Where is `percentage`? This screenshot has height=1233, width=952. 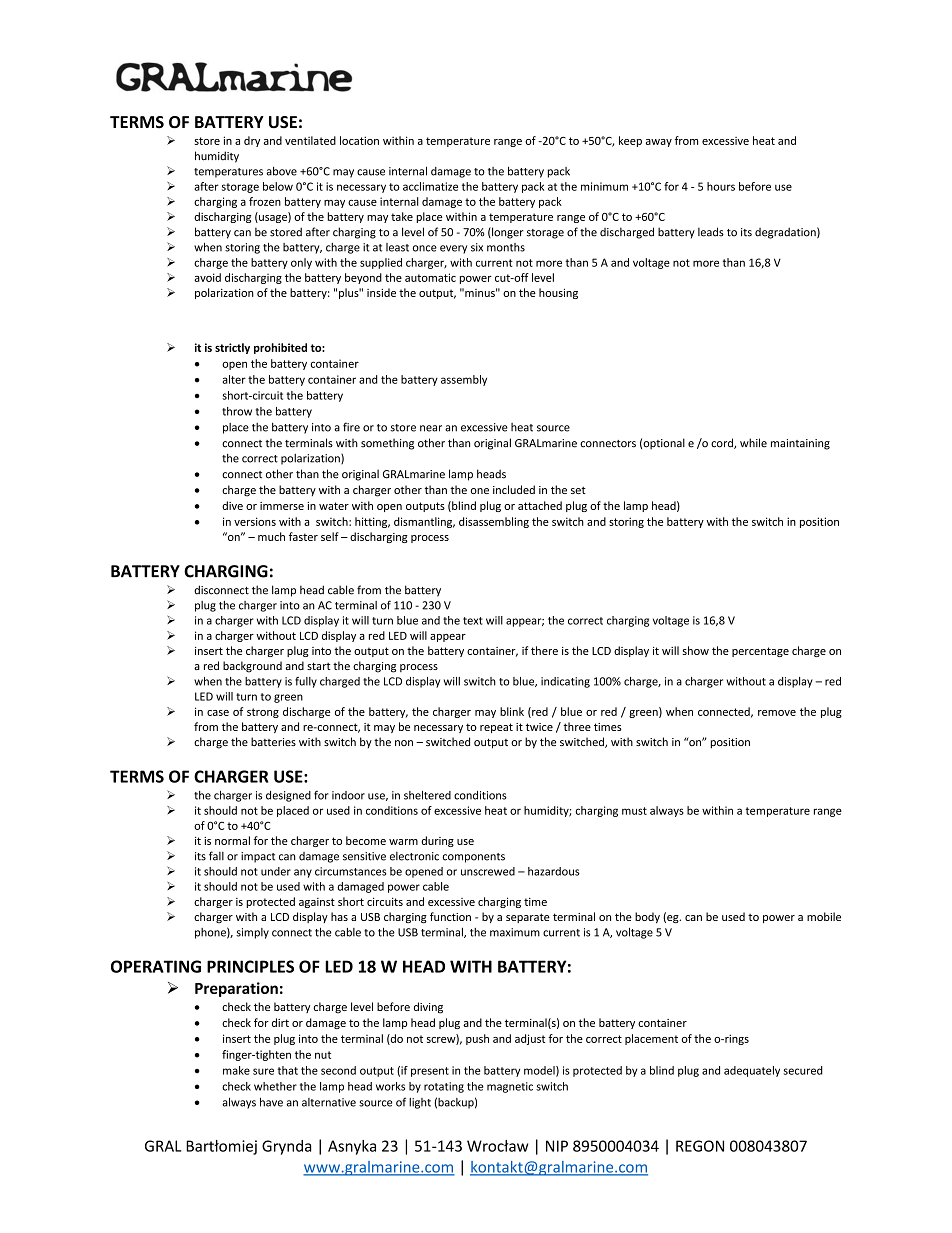
percentage is located at coordinates (760, 652).
